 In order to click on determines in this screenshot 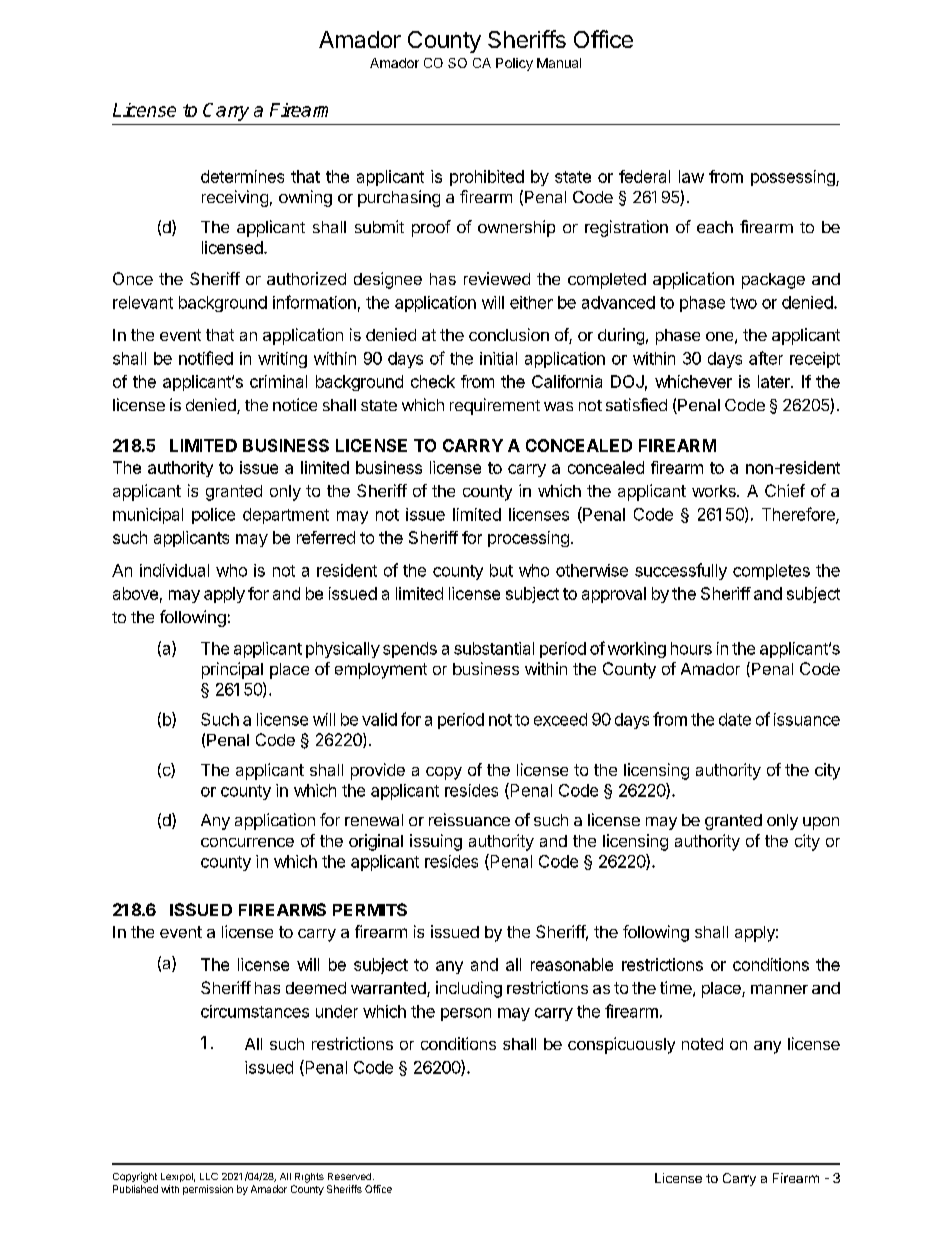, I will do `click(242, 176)`.
